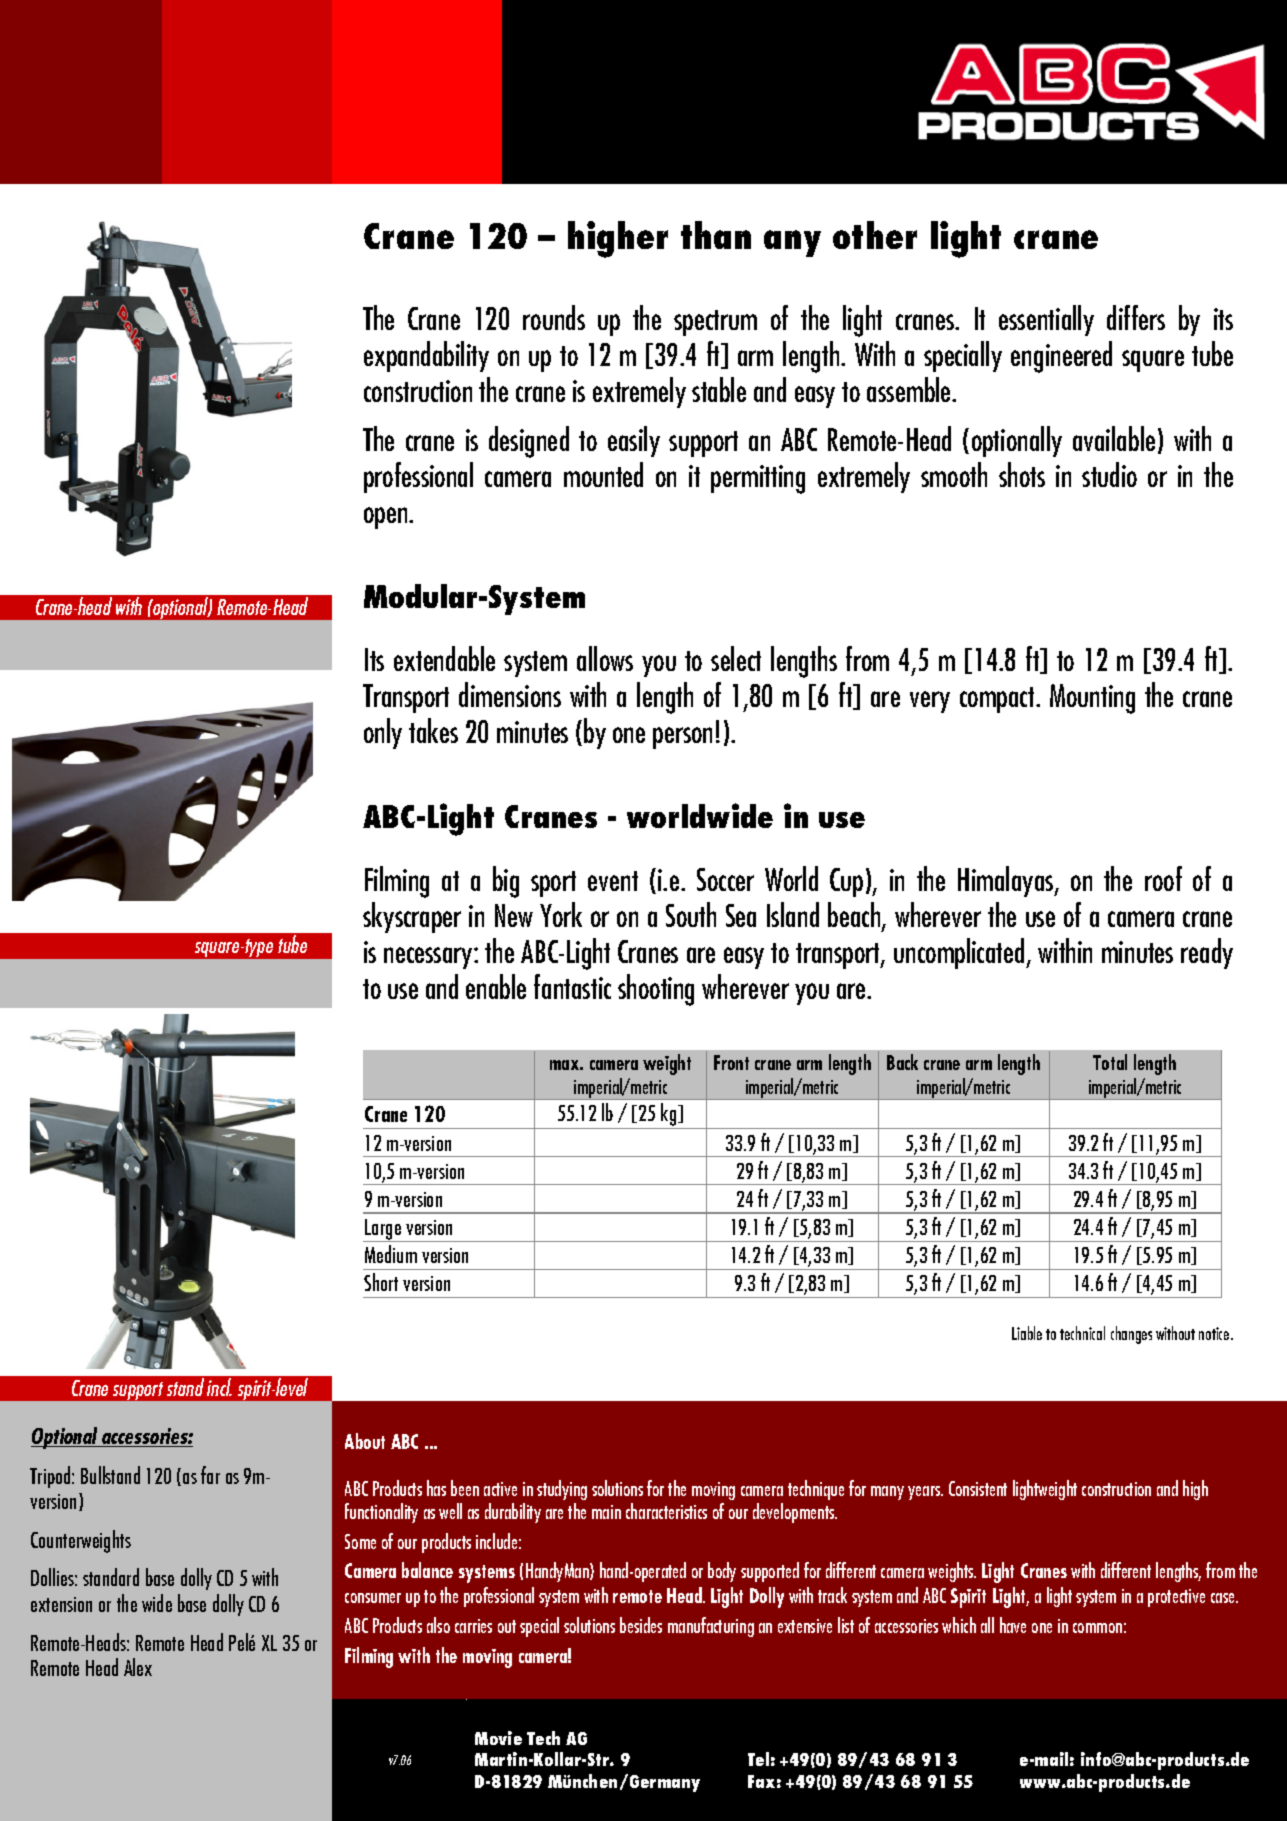 This image has width=1287, height=1821. I want to click on have, so click(1013, 1625).
